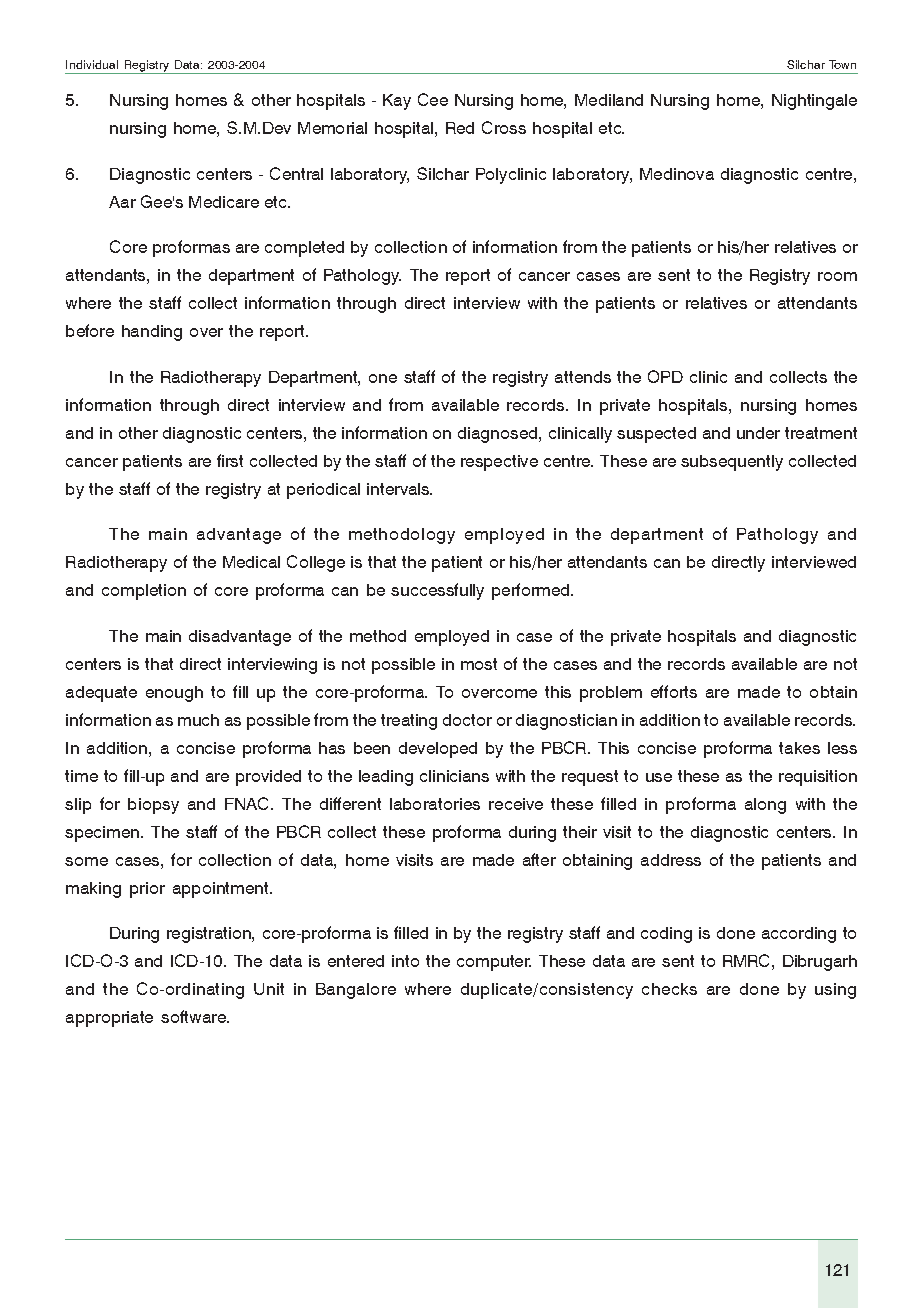  Describe the element at coordinates (174, 694) in the page. I see `enough` at that location.
